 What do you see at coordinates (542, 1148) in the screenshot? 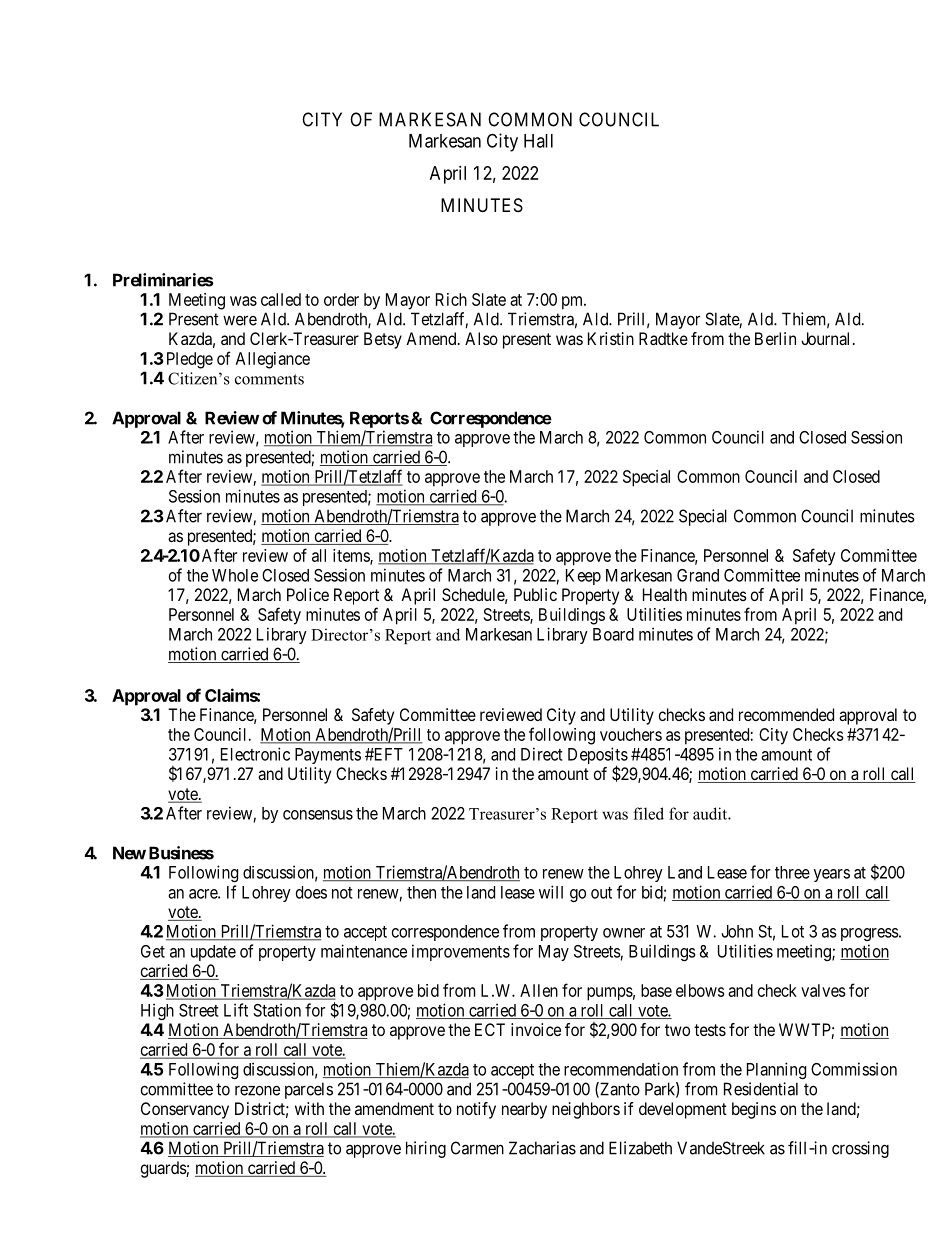
I see `Zacharias` at bounding box center [542, 1148].
